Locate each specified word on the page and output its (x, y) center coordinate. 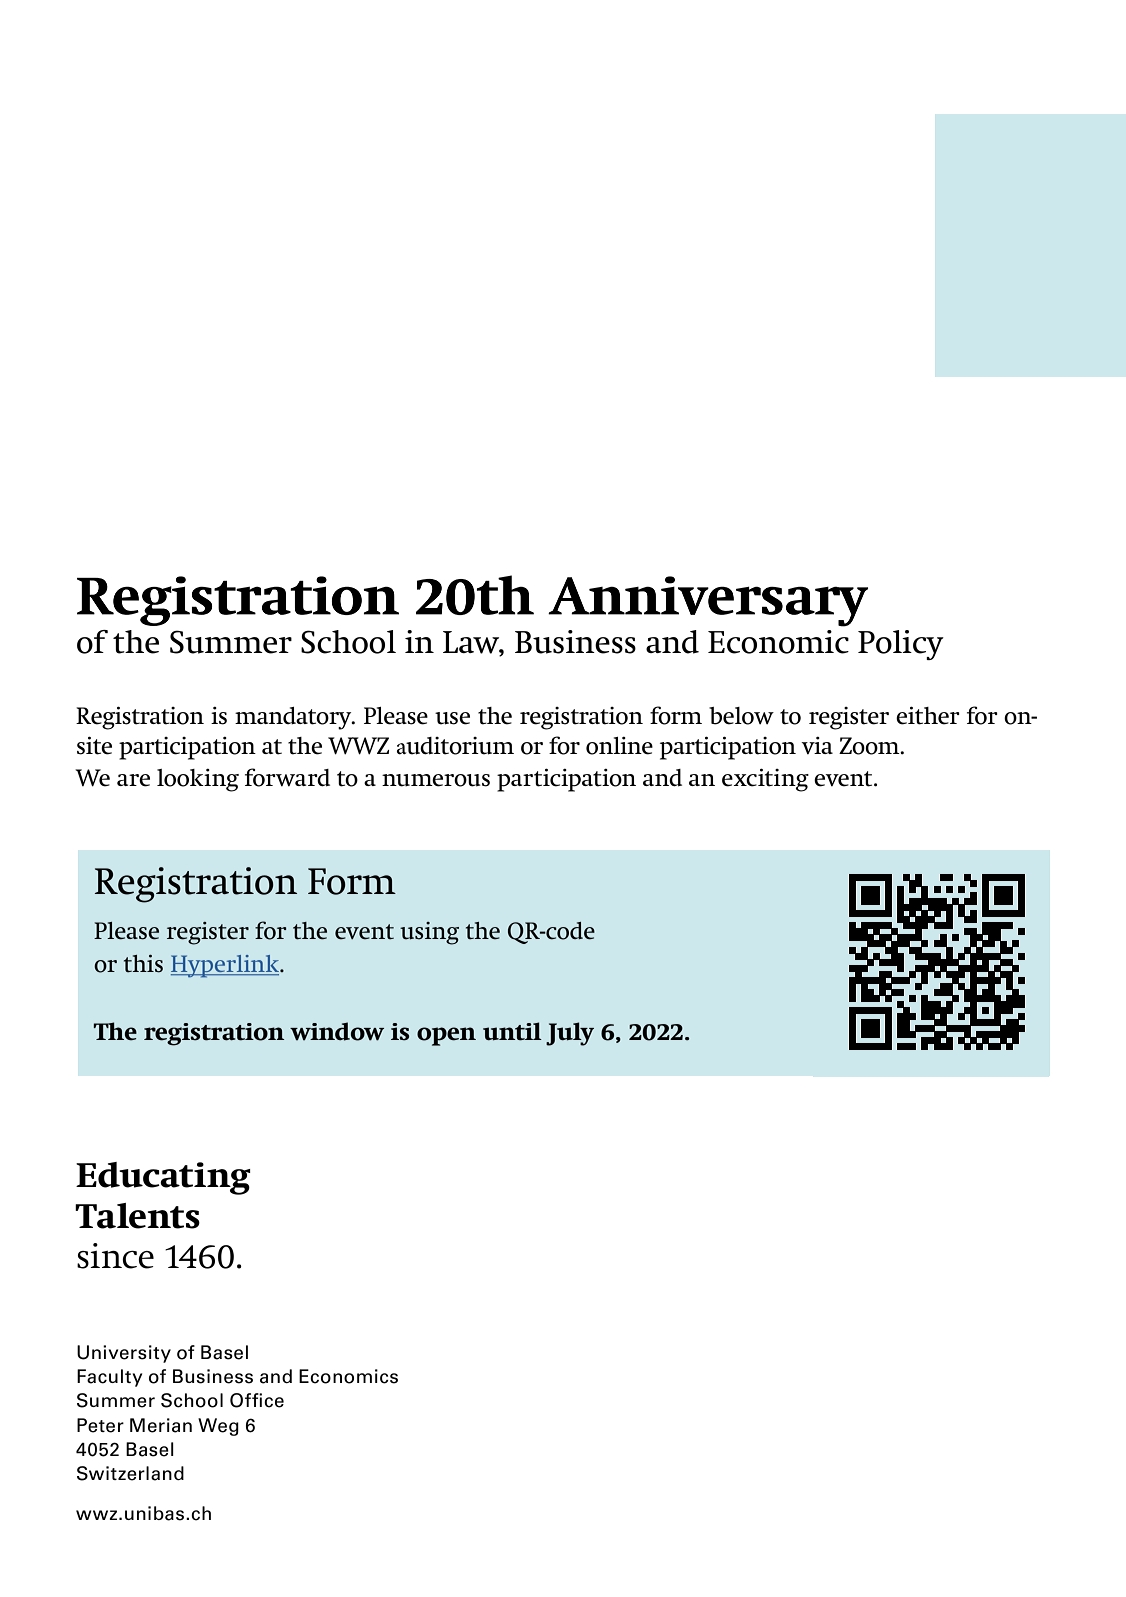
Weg (218, 1427)
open (446, 1036)
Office (257, 1400)
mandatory (294, 718)
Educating (163, 1178)
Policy (901, 645)
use (452, 718)
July (570, 1034)
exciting (765, 780)
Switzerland (130, 1473)
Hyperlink (226, 966)
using (429, 933)
